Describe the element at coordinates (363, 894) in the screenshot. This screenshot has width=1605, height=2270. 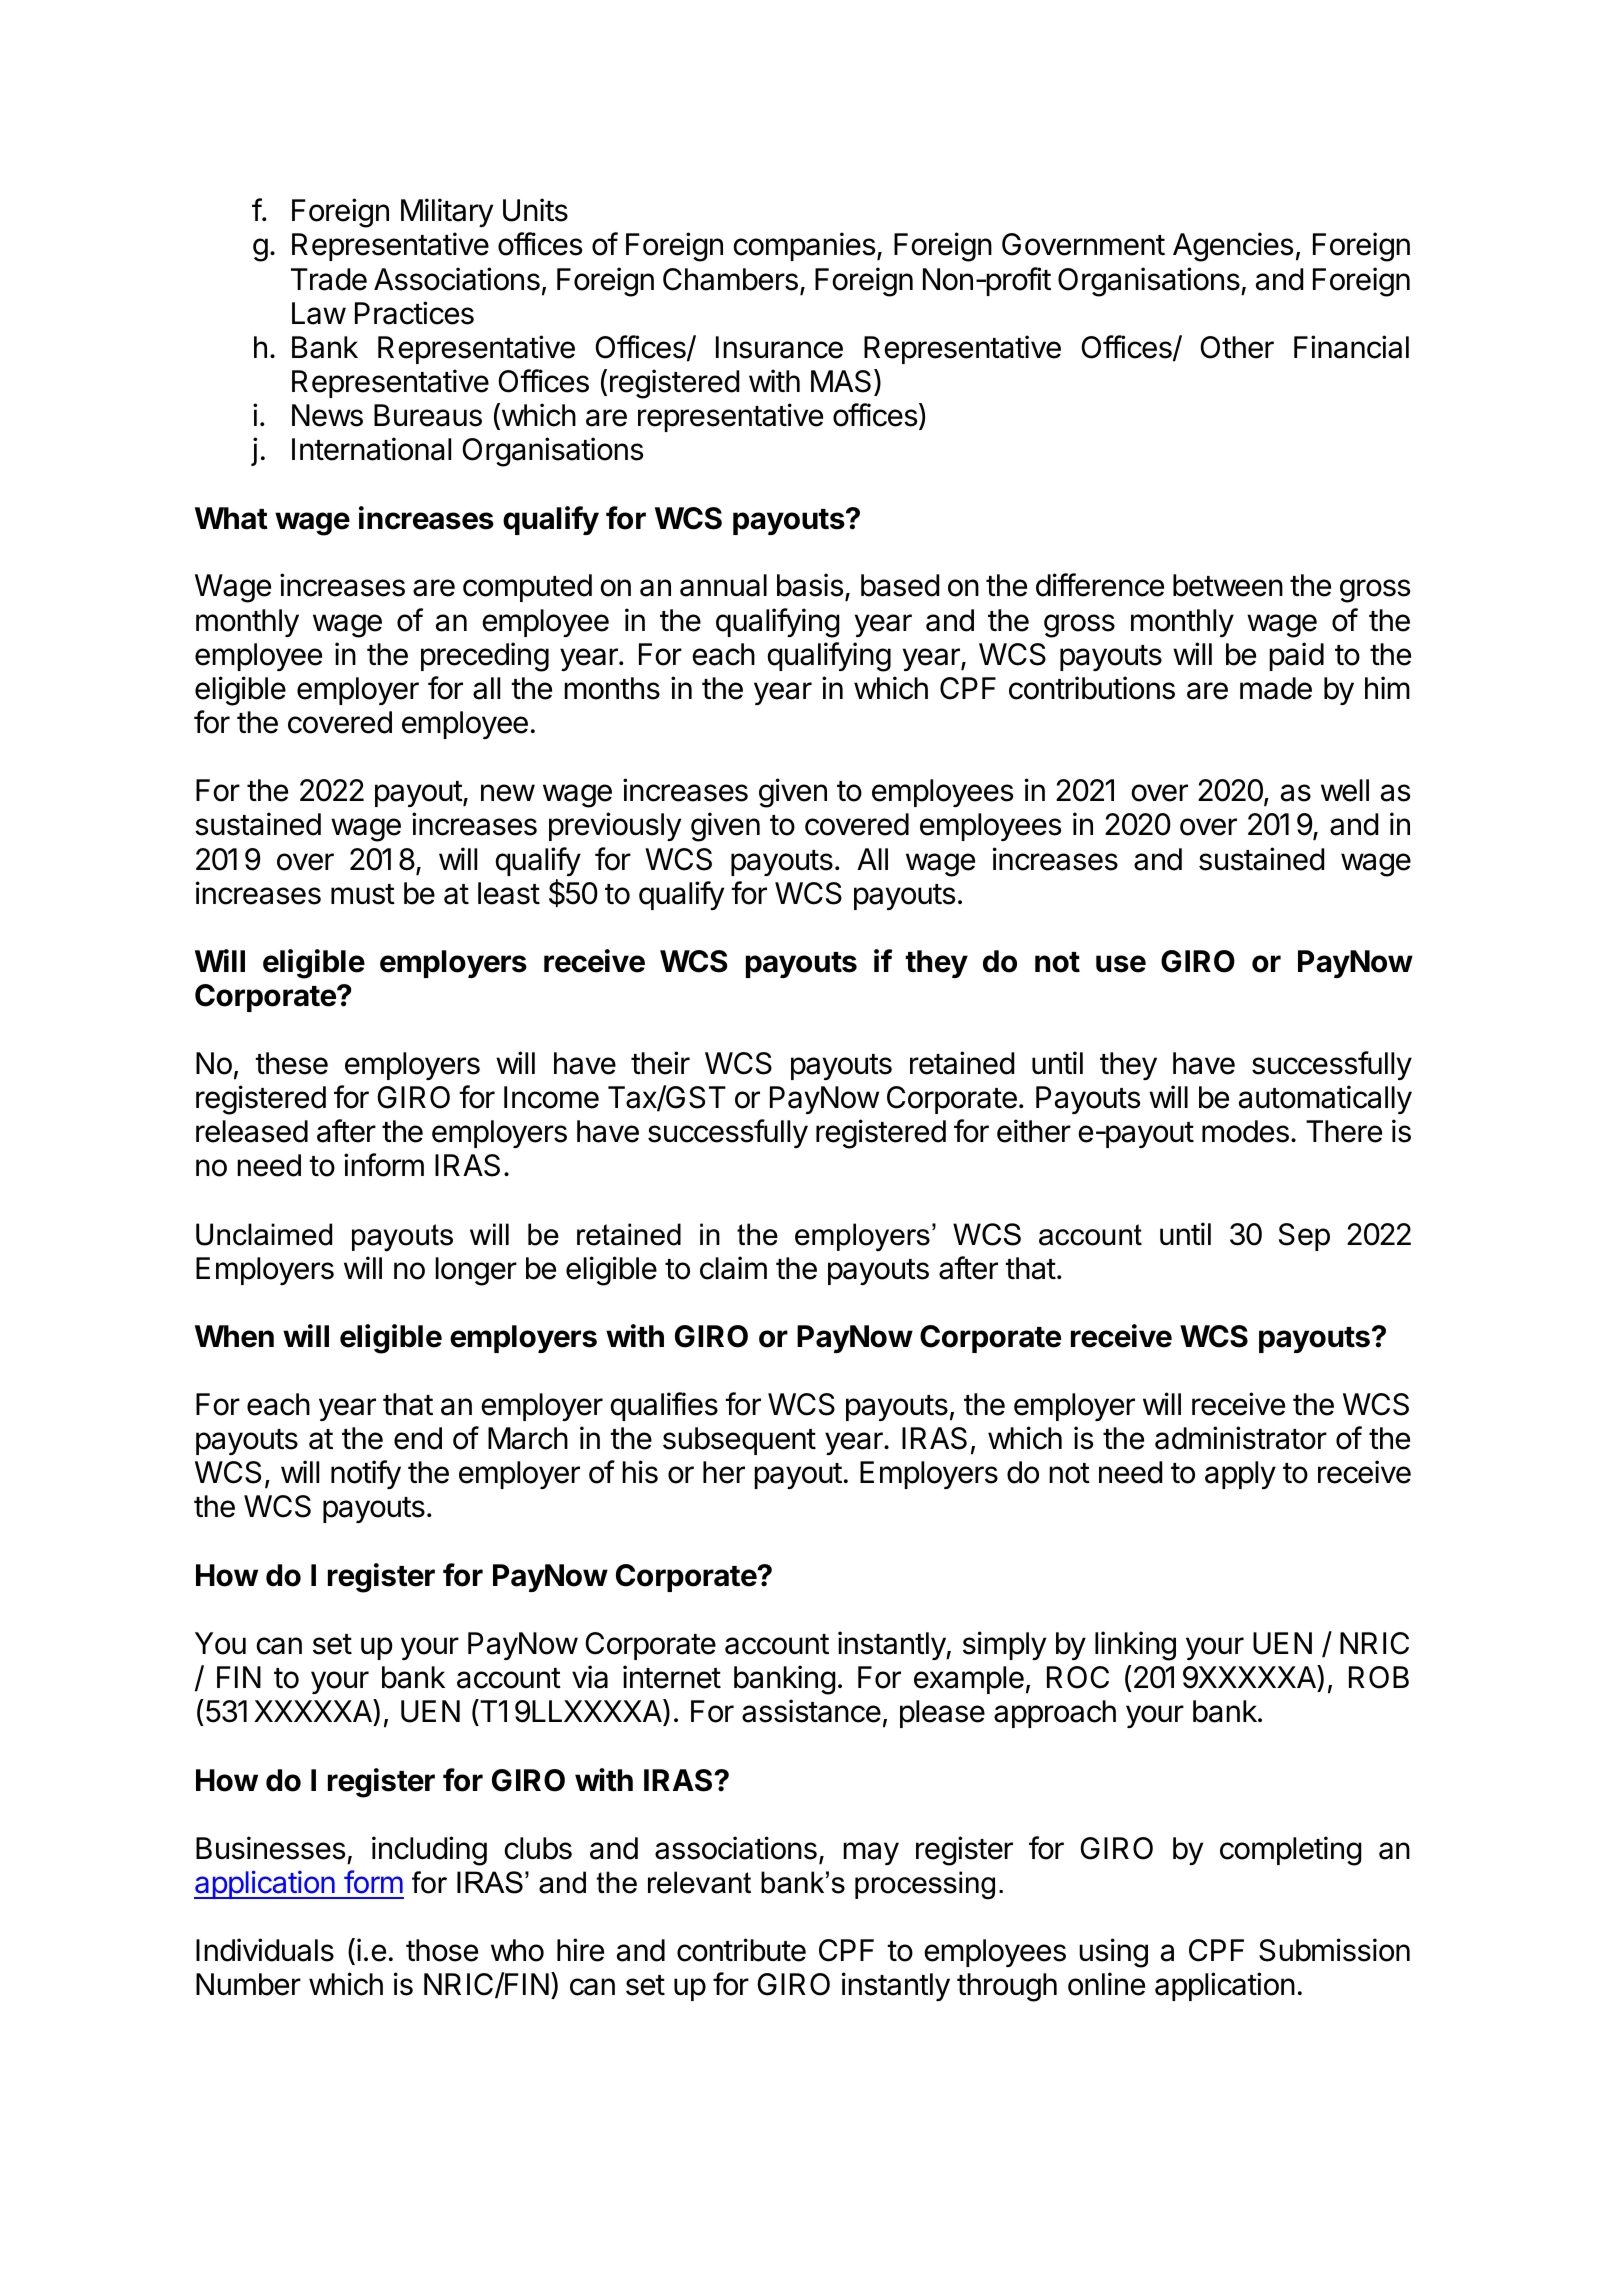
I see `must` at that location.
